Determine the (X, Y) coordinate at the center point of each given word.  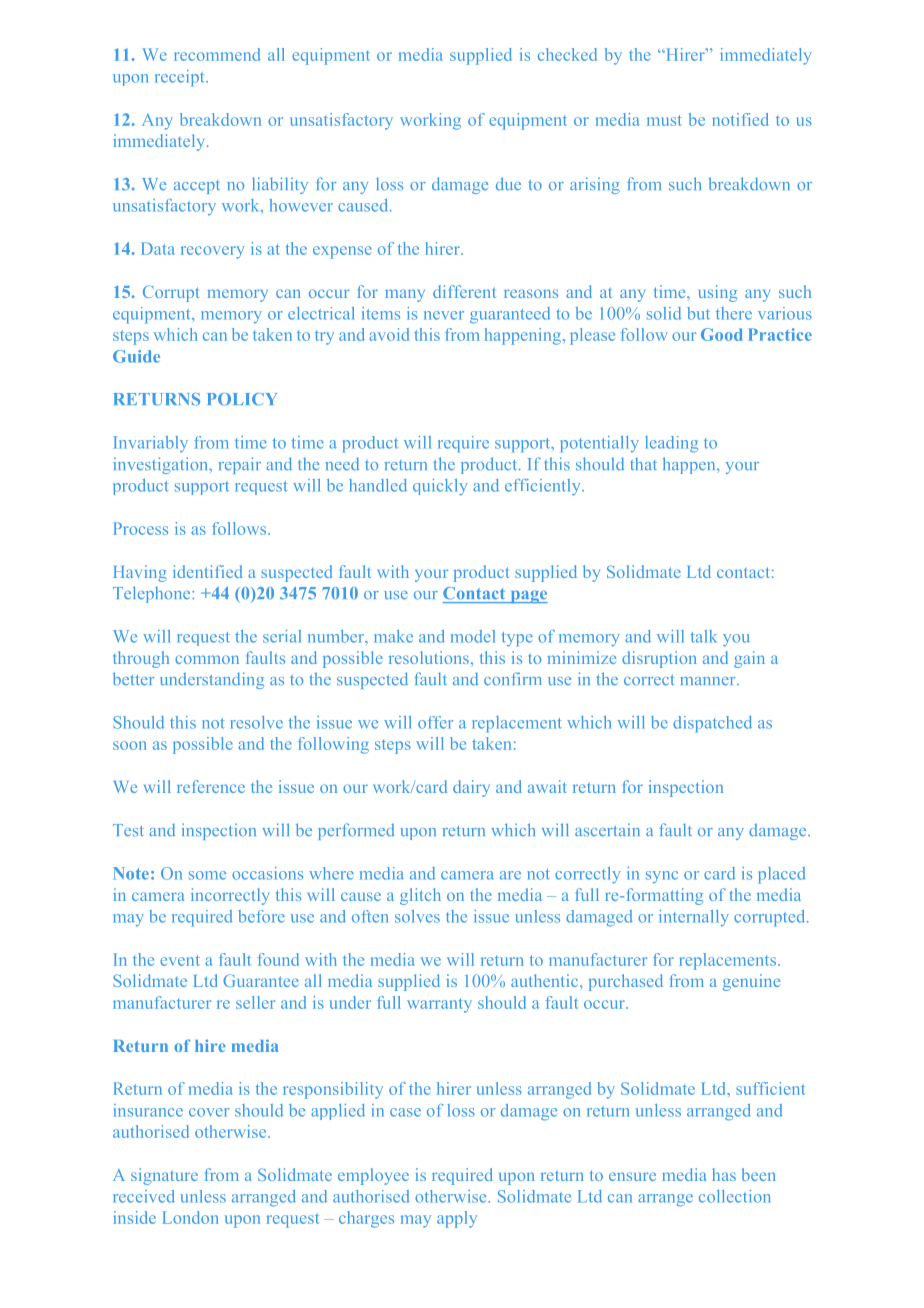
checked (567, 54)
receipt (181, 78)
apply (457, 1219)
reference (211, 786)
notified (740, 119)
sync (662, 877)
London (191, 1217)
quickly (440, 487)
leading (671, 444)
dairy (471, 788)
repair (239, 465)
